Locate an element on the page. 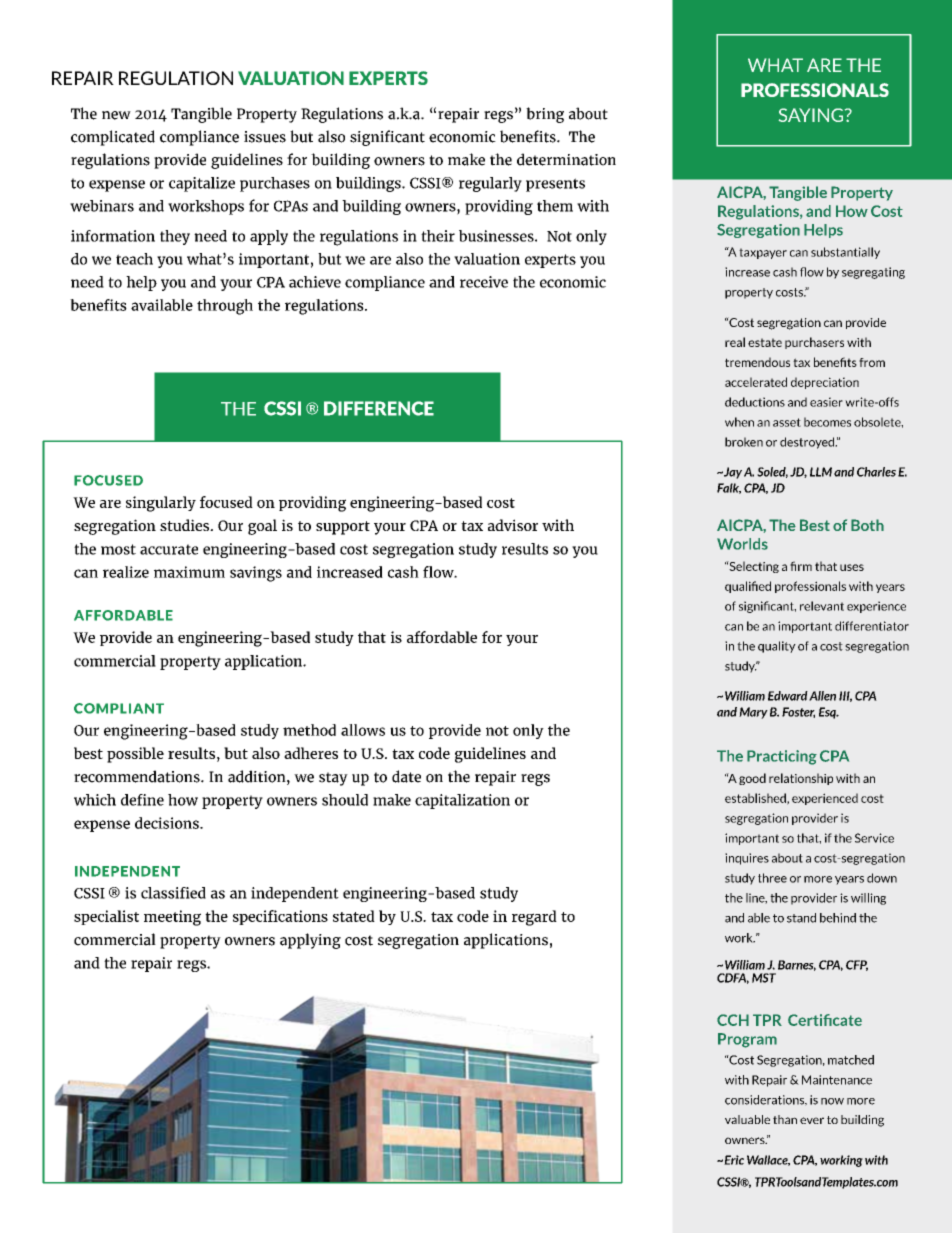 This document has height=1233, width=952. SAYING is located at coordinates (812, 115).
